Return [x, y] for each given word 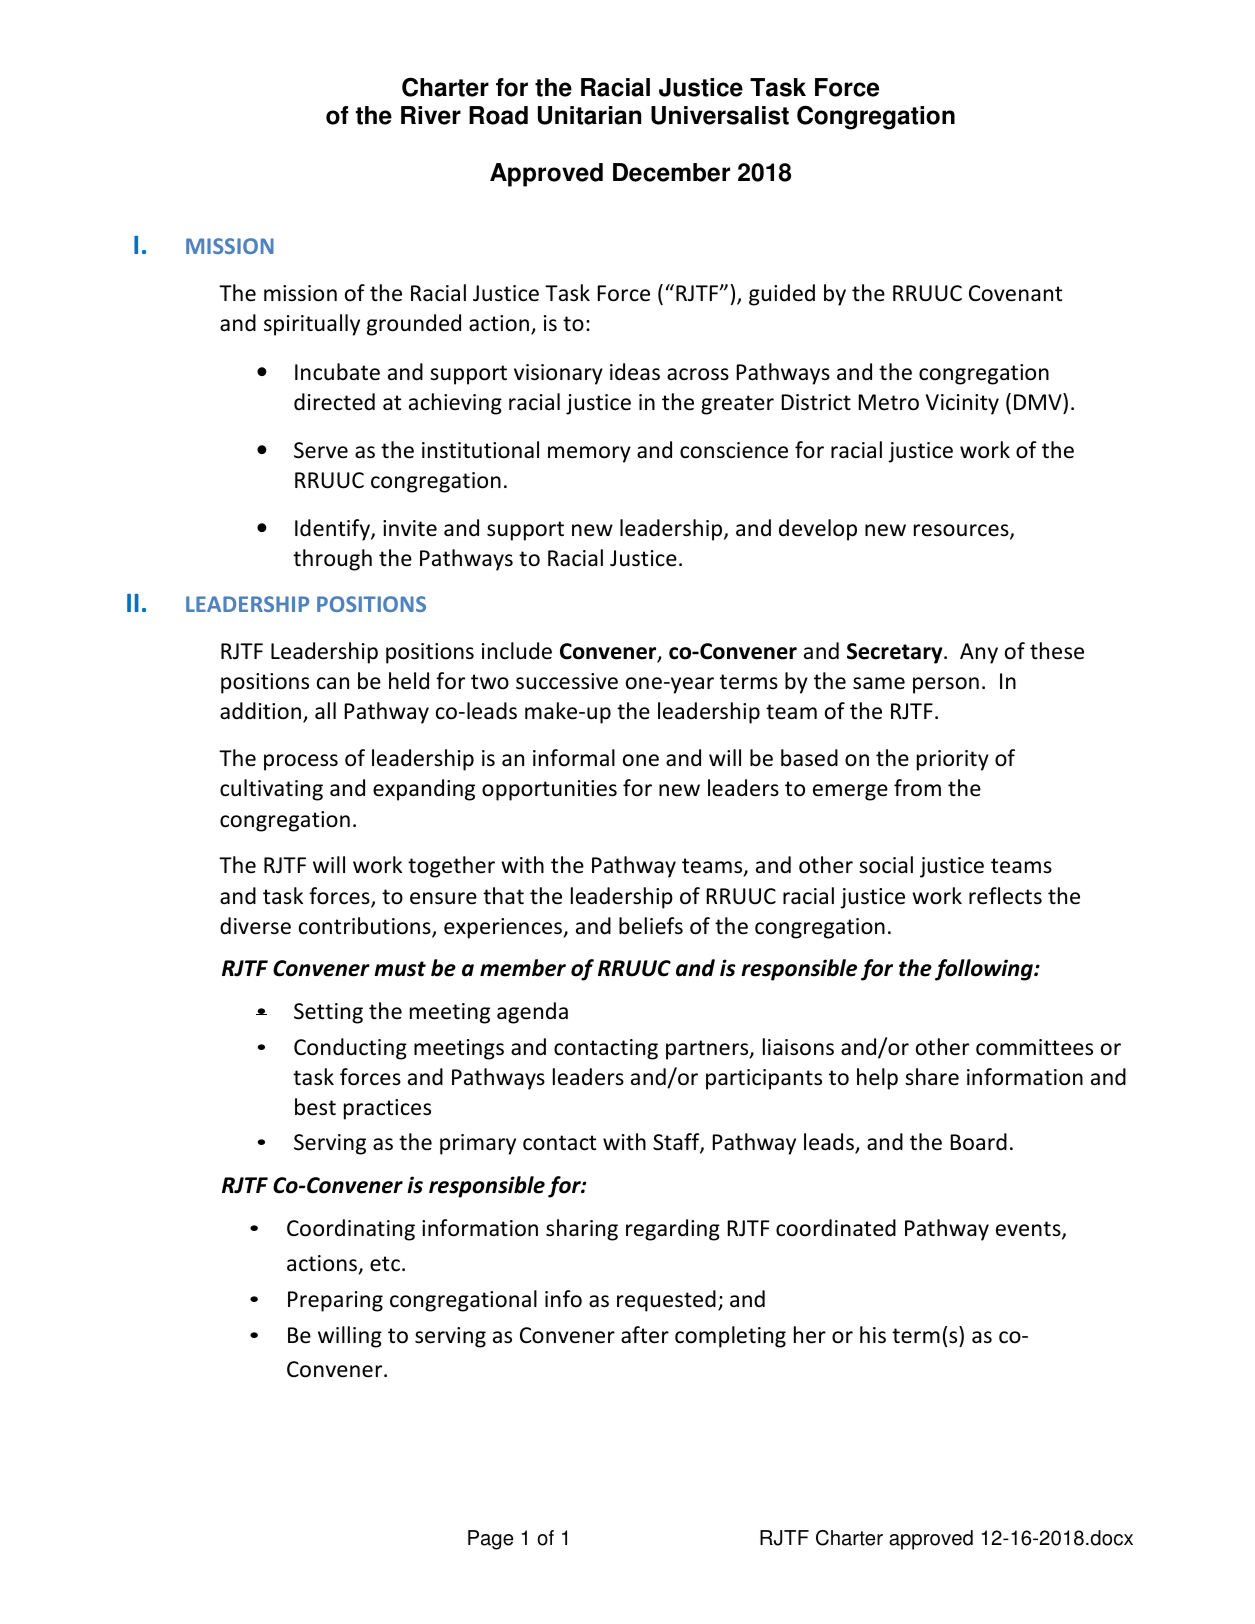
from [917, 788]
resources [962, 531]
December [671, 172]
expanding [424, 790]
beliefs [651, 926]
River [431, 115]
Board [979, 1142]
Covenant [1015, 293]
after [645, 1335]
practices [387, 1109]
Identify [333, 530]
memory [589, 454]
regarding [673, 1230]
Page [490, 1540]
